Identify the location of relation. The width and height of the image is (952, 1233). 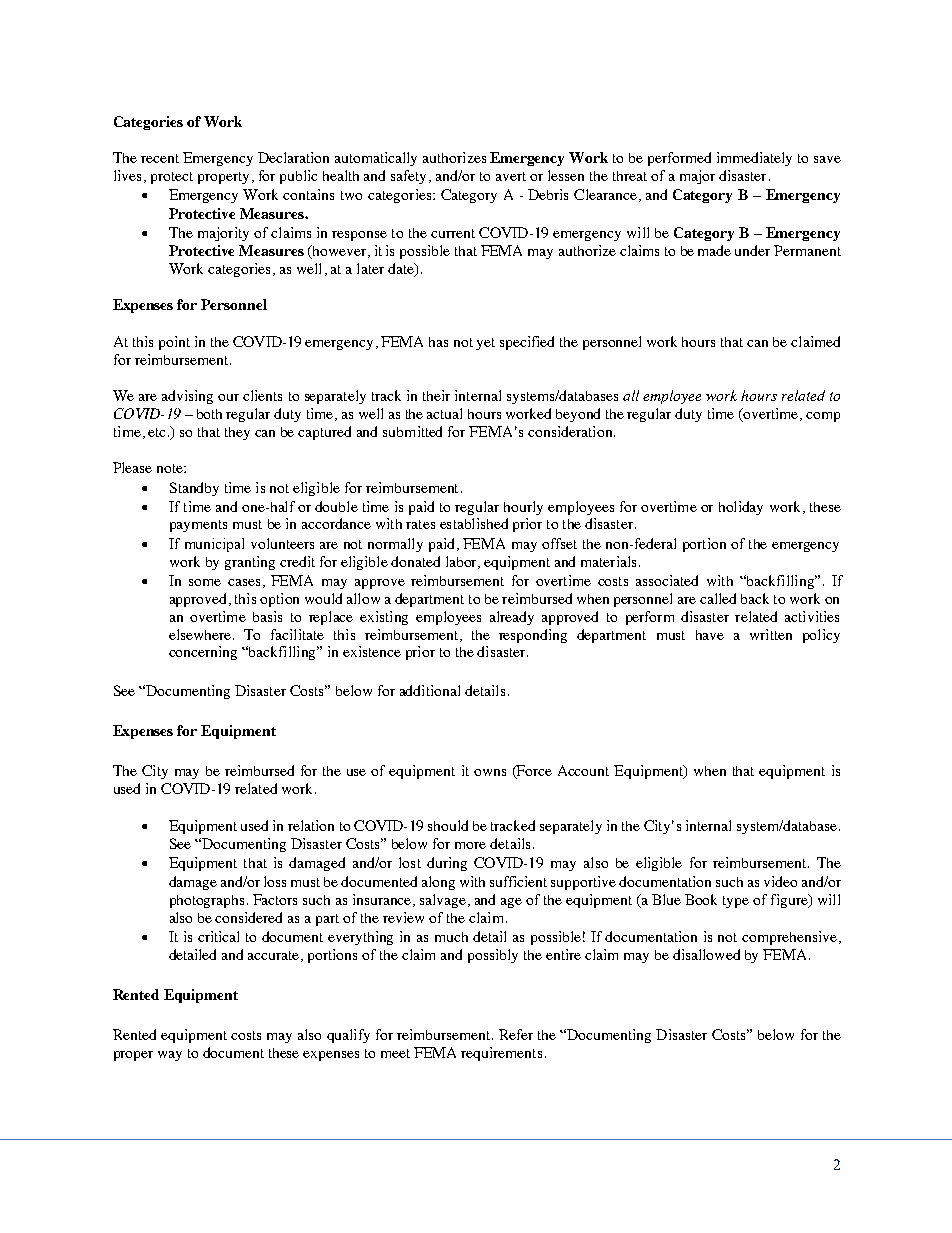
(311, 825).
